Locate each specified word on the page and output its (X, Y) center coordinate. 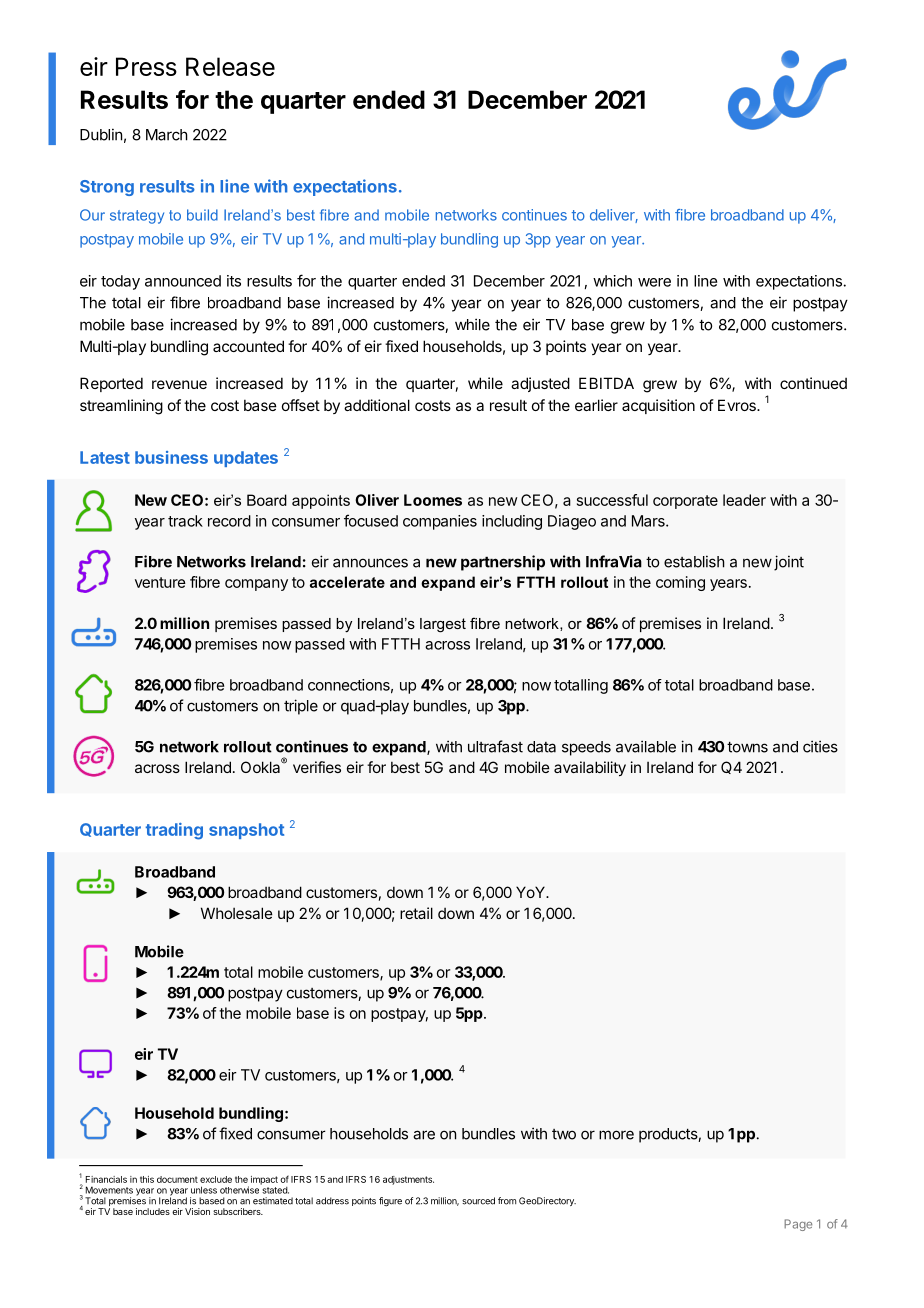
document (177, 1179)
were (654, 282)
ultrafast (495, 746)
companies (440, 522)
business (171, 457)
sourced (478, 1201)
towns (747, 747)
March (167, 135)
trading (174, 831)
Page (798, 1225)
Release (230, 66)
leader (744, 500)
